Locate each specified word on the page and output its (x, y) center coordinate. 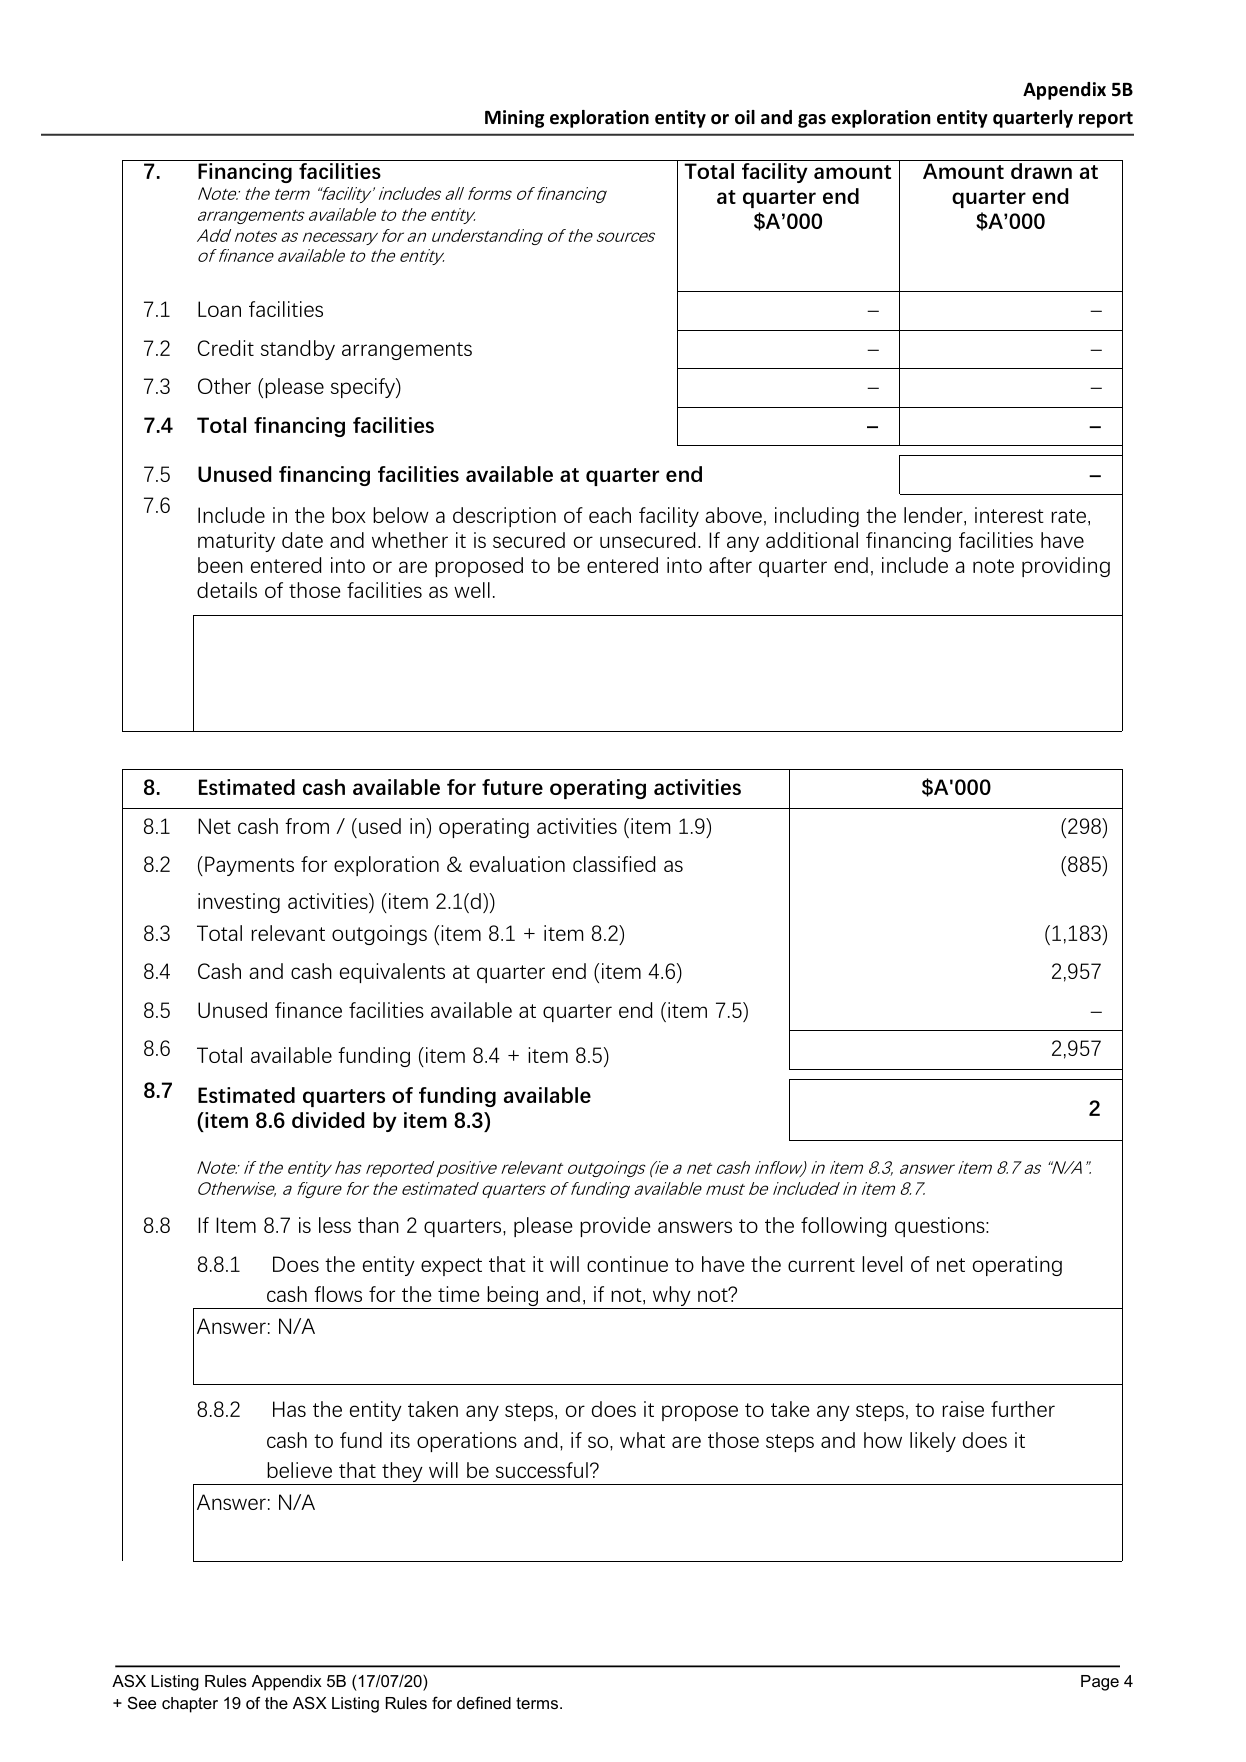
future (512, 787)
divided (328, 1120)
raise (963, 1409)
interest (1009, 515)
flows (338, 1294)
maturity (236, 542)
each (610, 515)
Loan (219, 309)
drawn (1041, 171)
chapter (190, 1705)
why (671, 1297)
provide (615, 1227)
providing (1066, 567)
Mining (514, 119)
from (307, 826)
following (844, 1227)
